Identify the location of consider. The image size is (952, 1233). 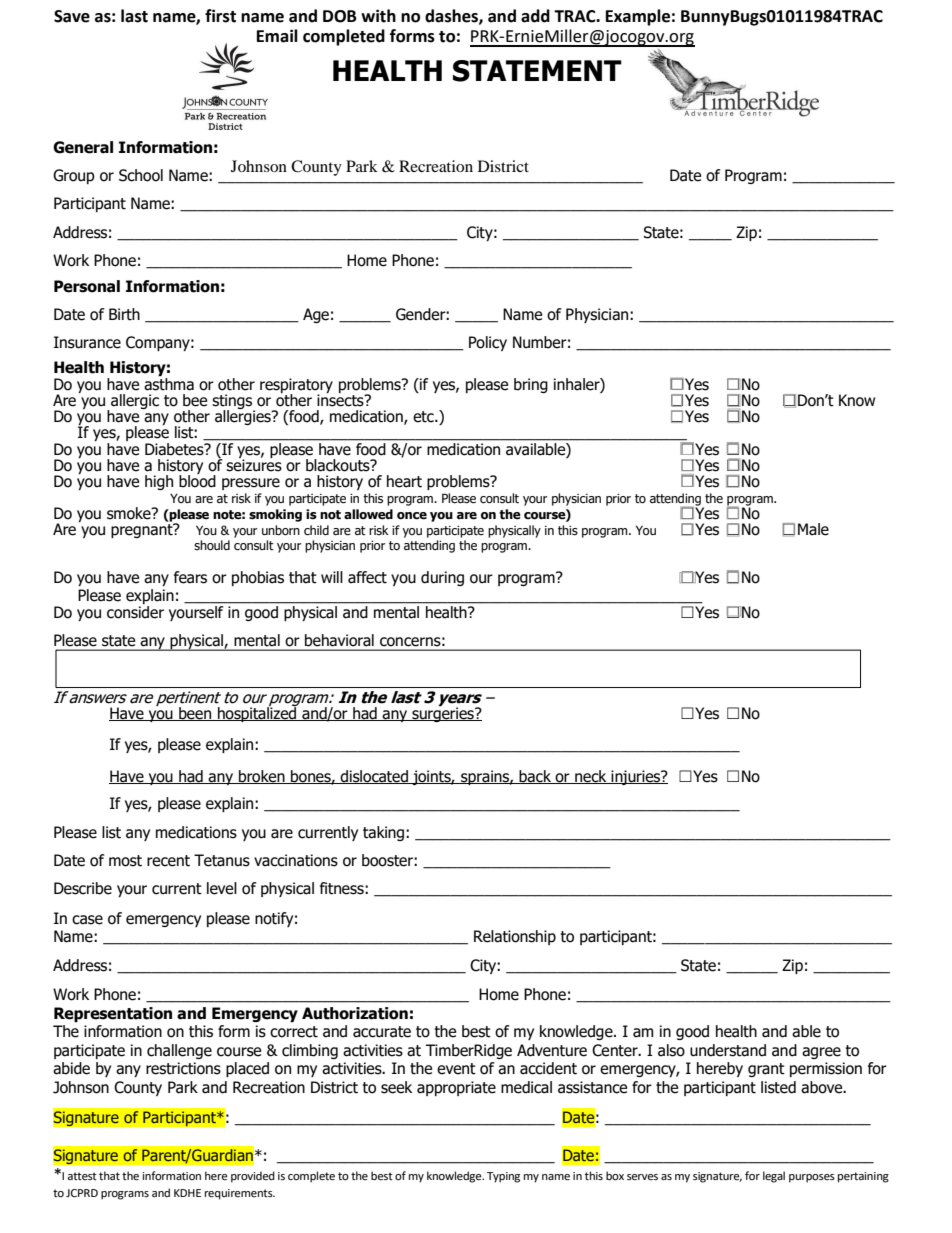
(135, 612).
